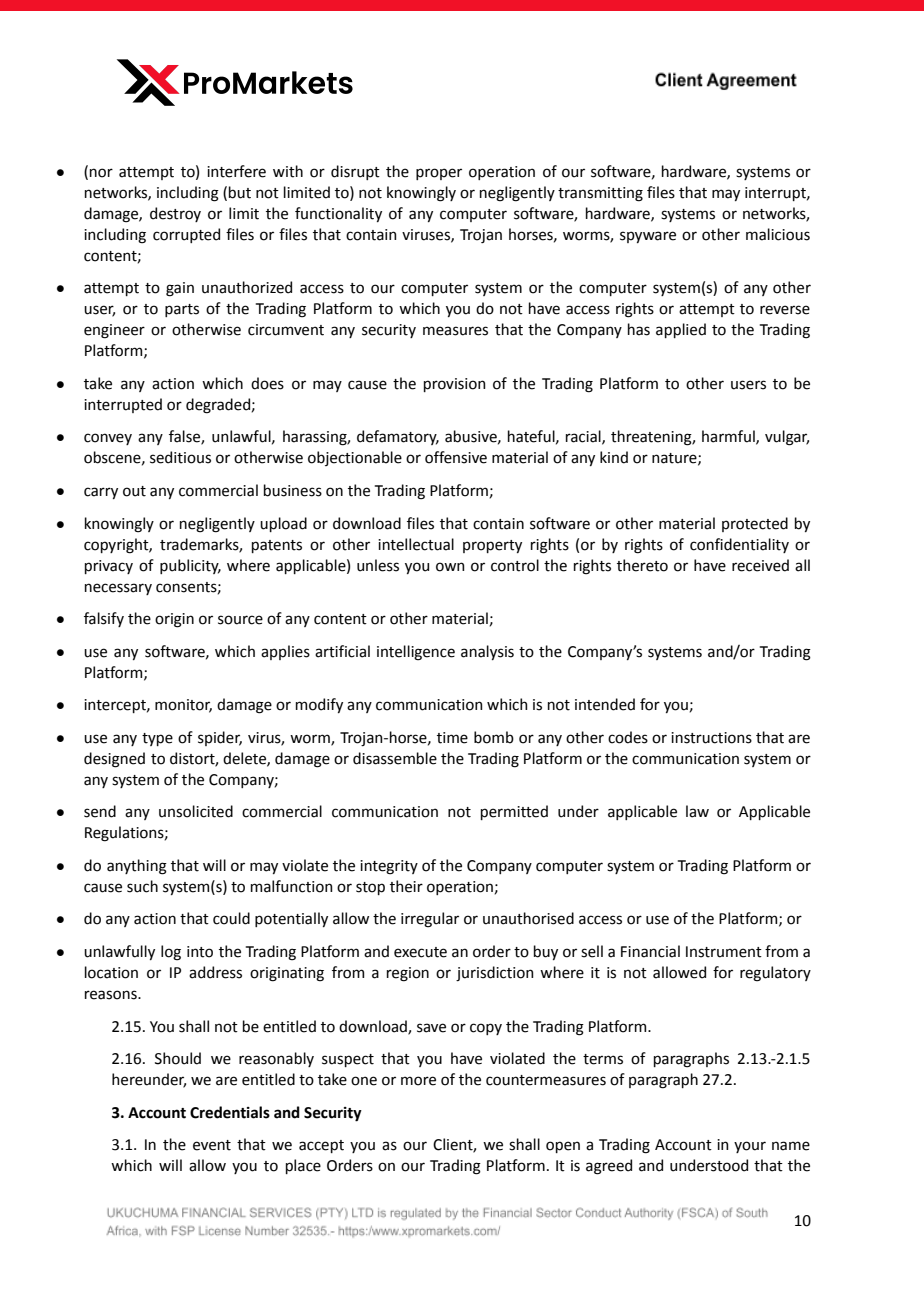  I want to click on permitted, so click(514, 812).
